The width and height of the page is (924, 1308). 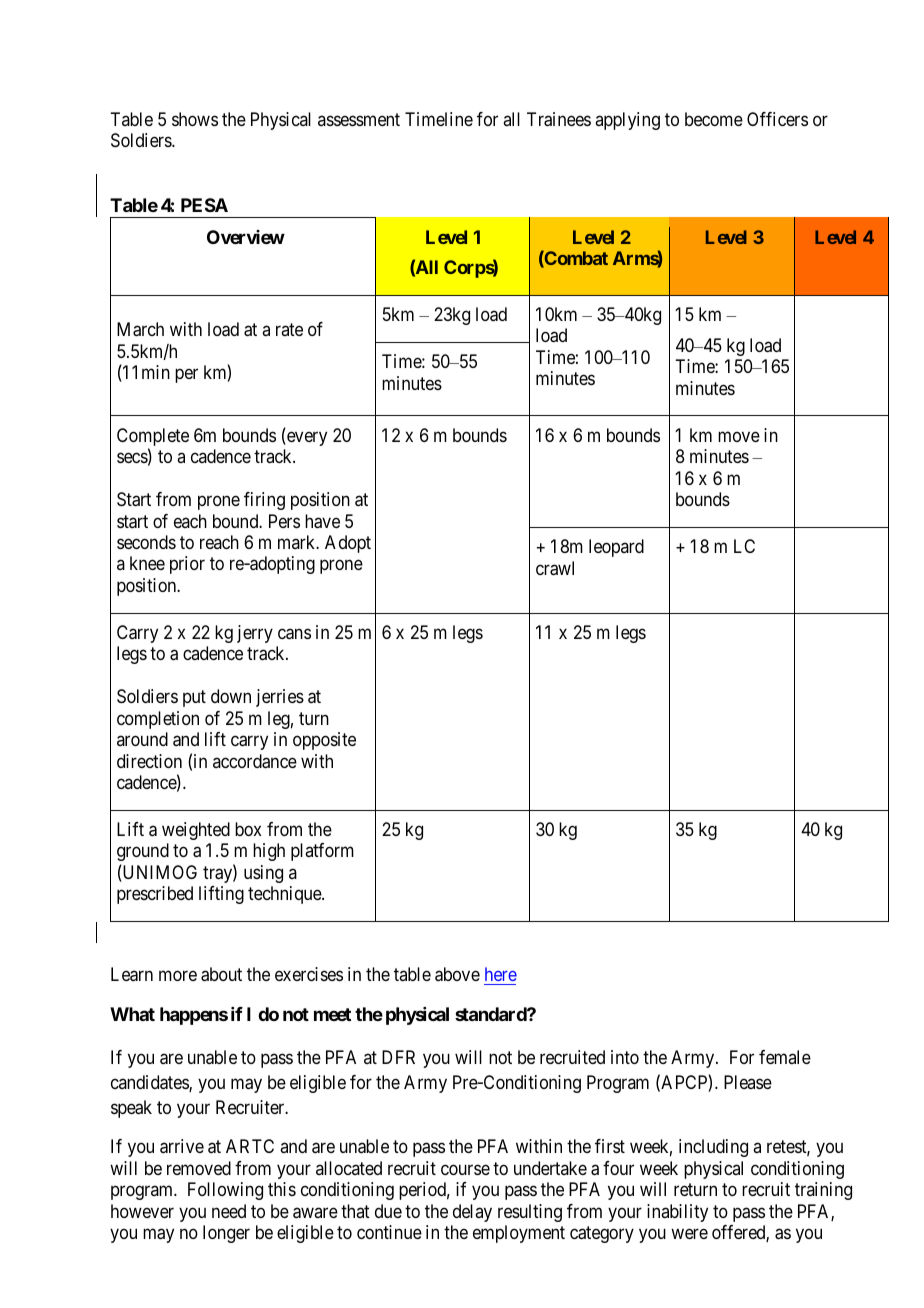 What do you see at coordinates (555, 568) in the page?
I see `crawl` at bounding box center [555, 568].
